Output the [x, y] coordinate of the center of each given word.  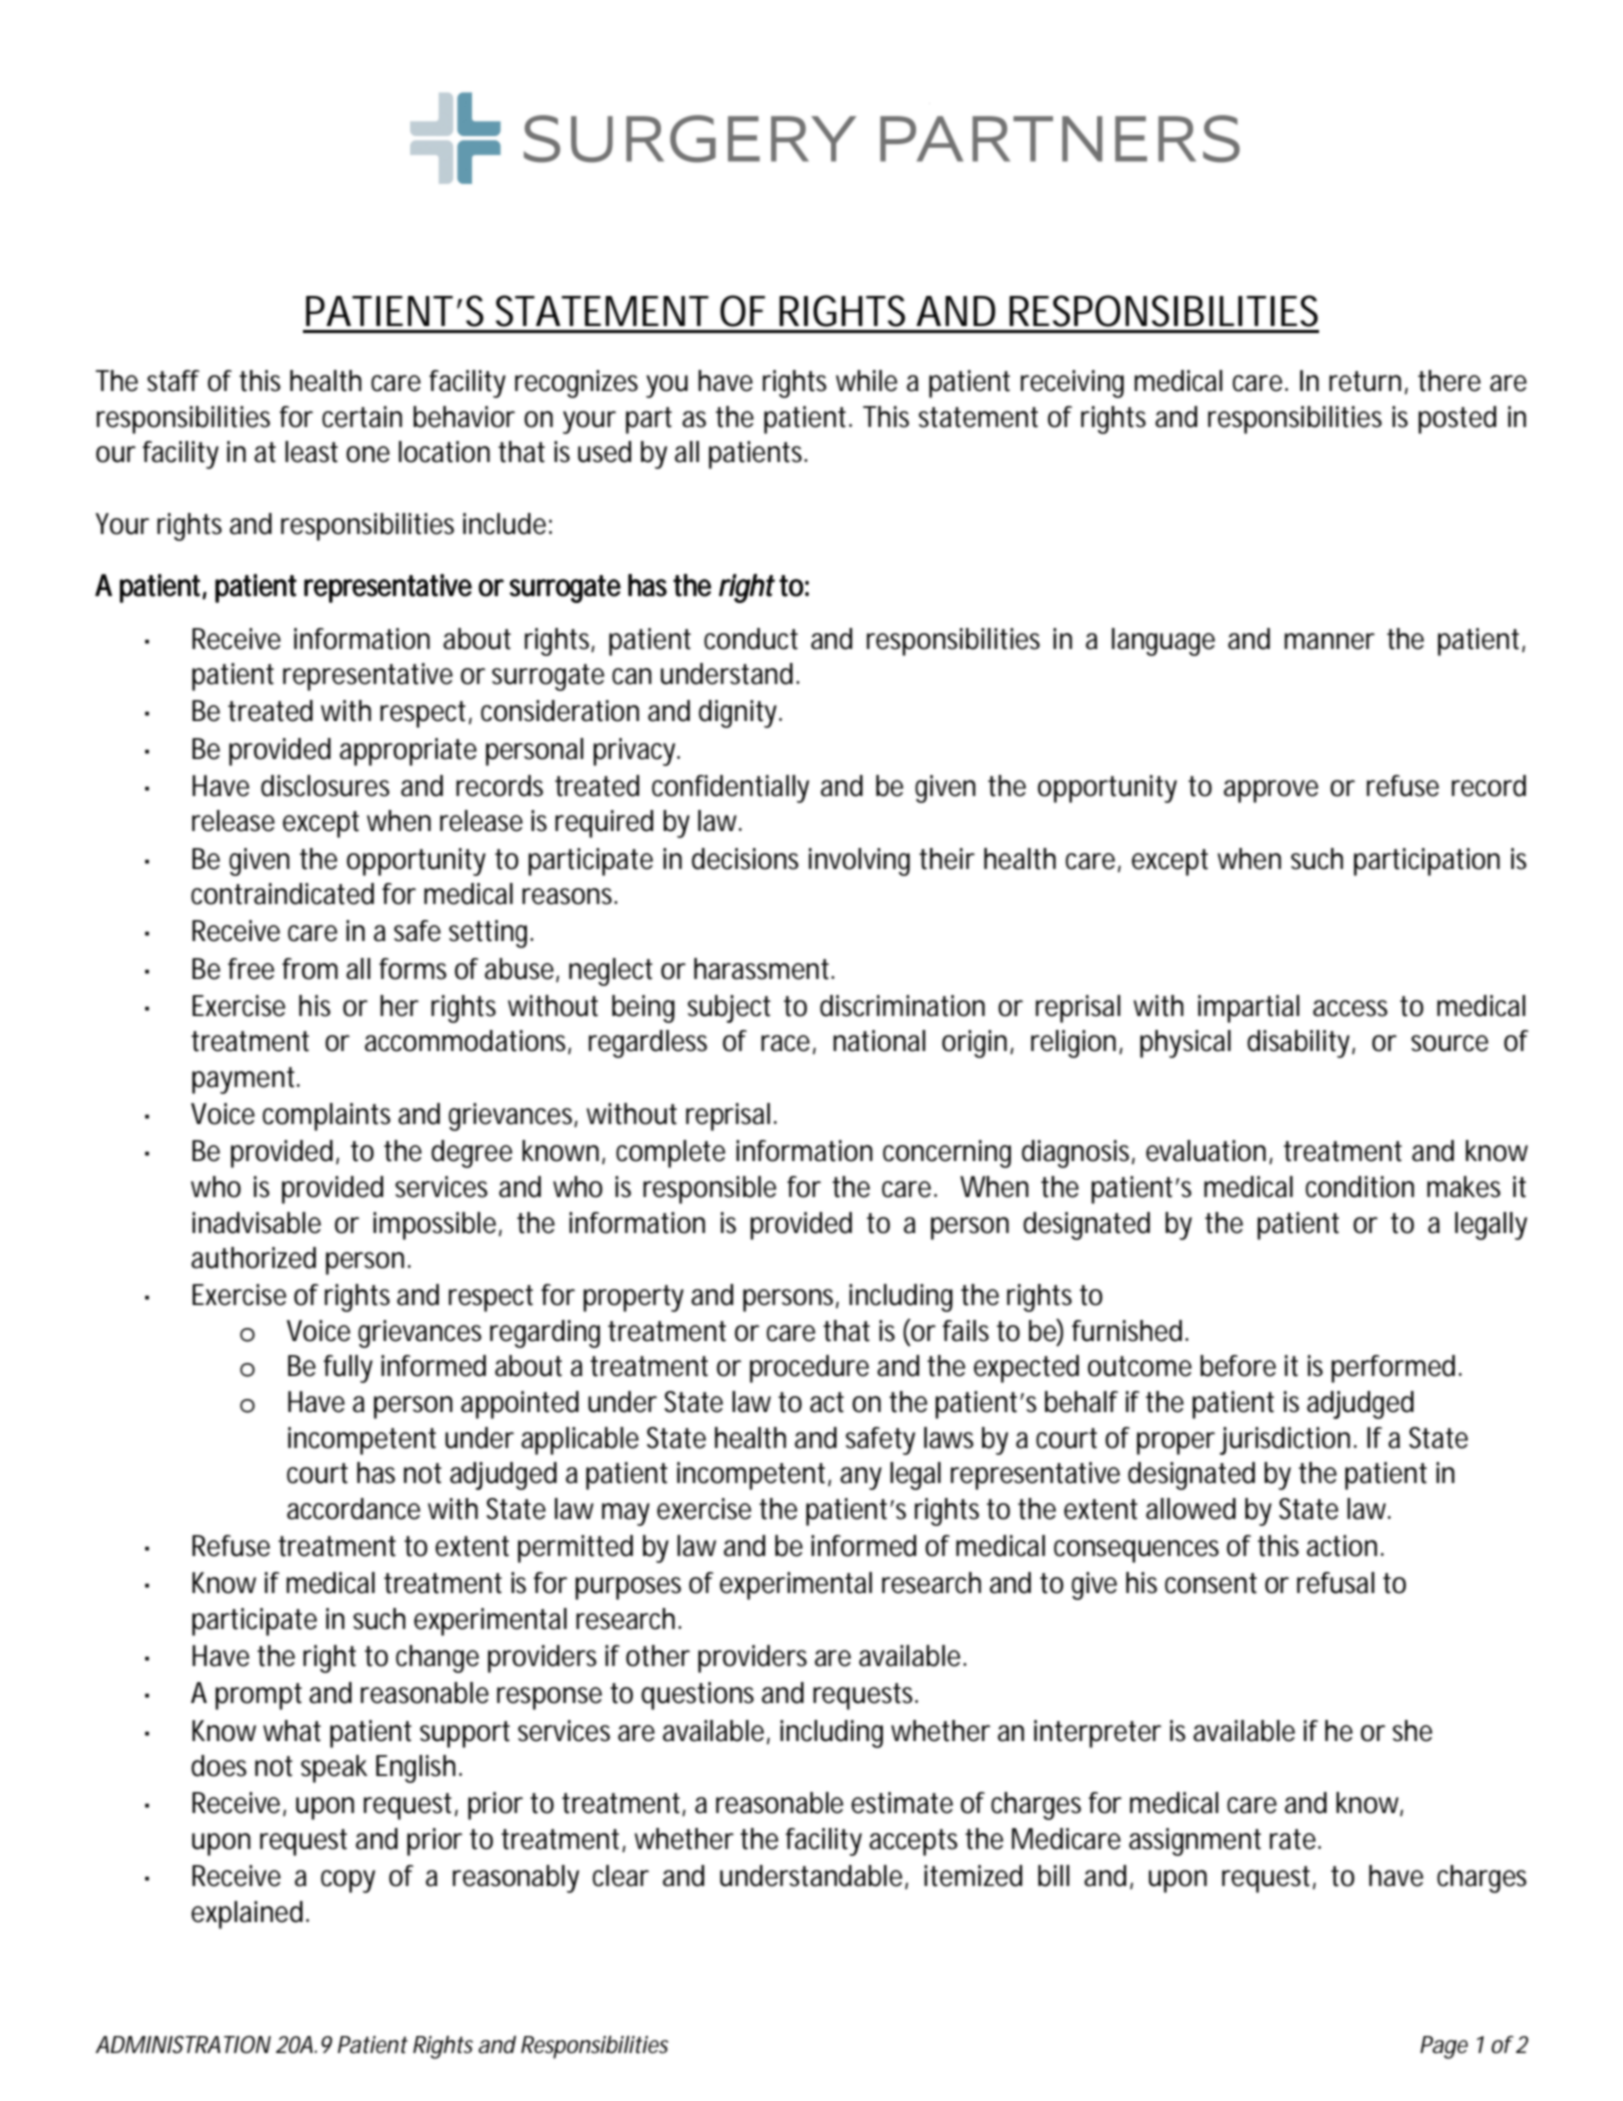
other [658, 1656]
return [1365, 381]
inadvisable [256, 1223]
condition [1360, 1187]
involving [859, 862]
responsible [709, 1190]
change [437, 1659]
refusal [1335, 1583]
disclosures [325, 786]
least [311, 452]
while [866, 381]
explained [249, 1915]
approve [1271, 791]
